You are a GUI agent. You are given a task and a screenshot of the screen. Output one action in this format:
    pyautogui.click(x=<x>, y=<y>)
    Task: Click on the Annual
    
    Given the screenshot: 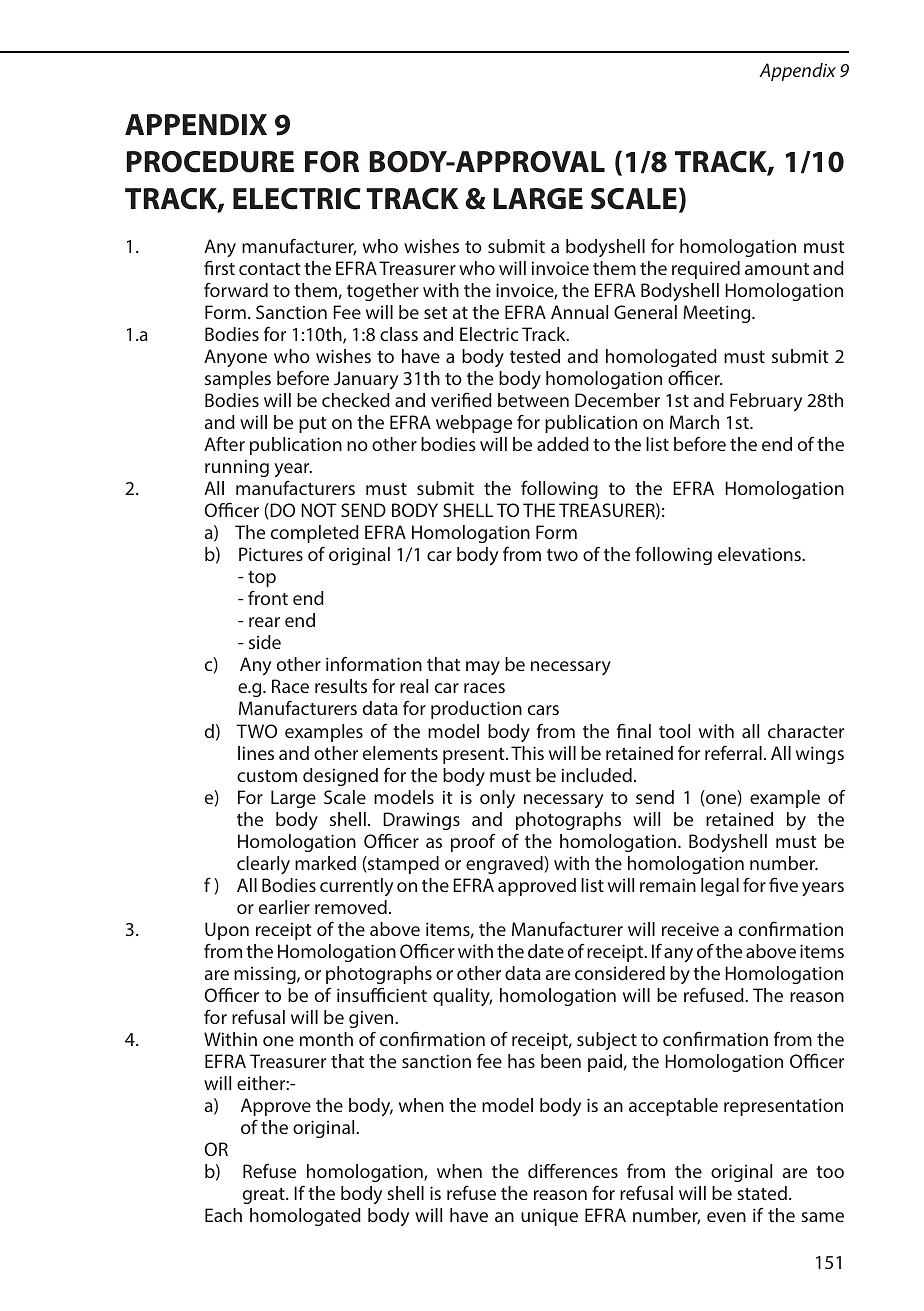 What is the action you would take?
    pyautogui.click(x=579, y=312)
